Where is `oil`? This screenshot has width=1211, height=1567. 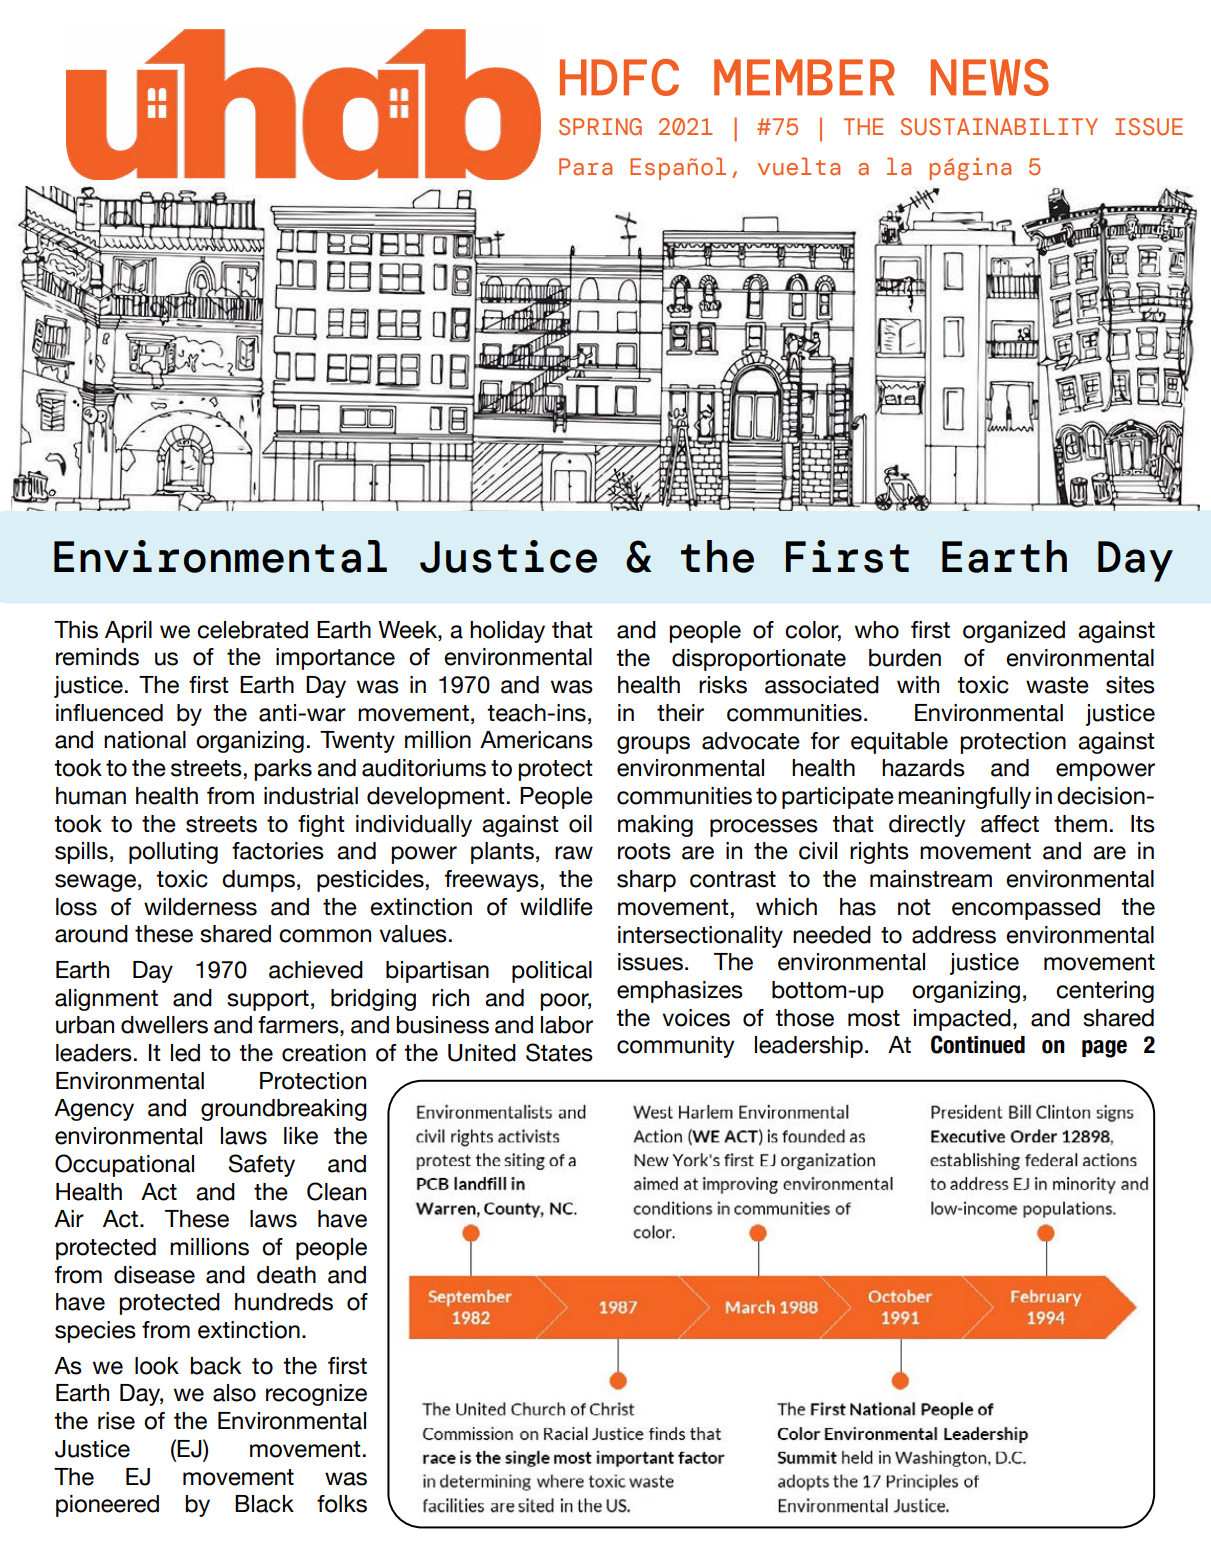
oil is located at coordinates (580, 824).
